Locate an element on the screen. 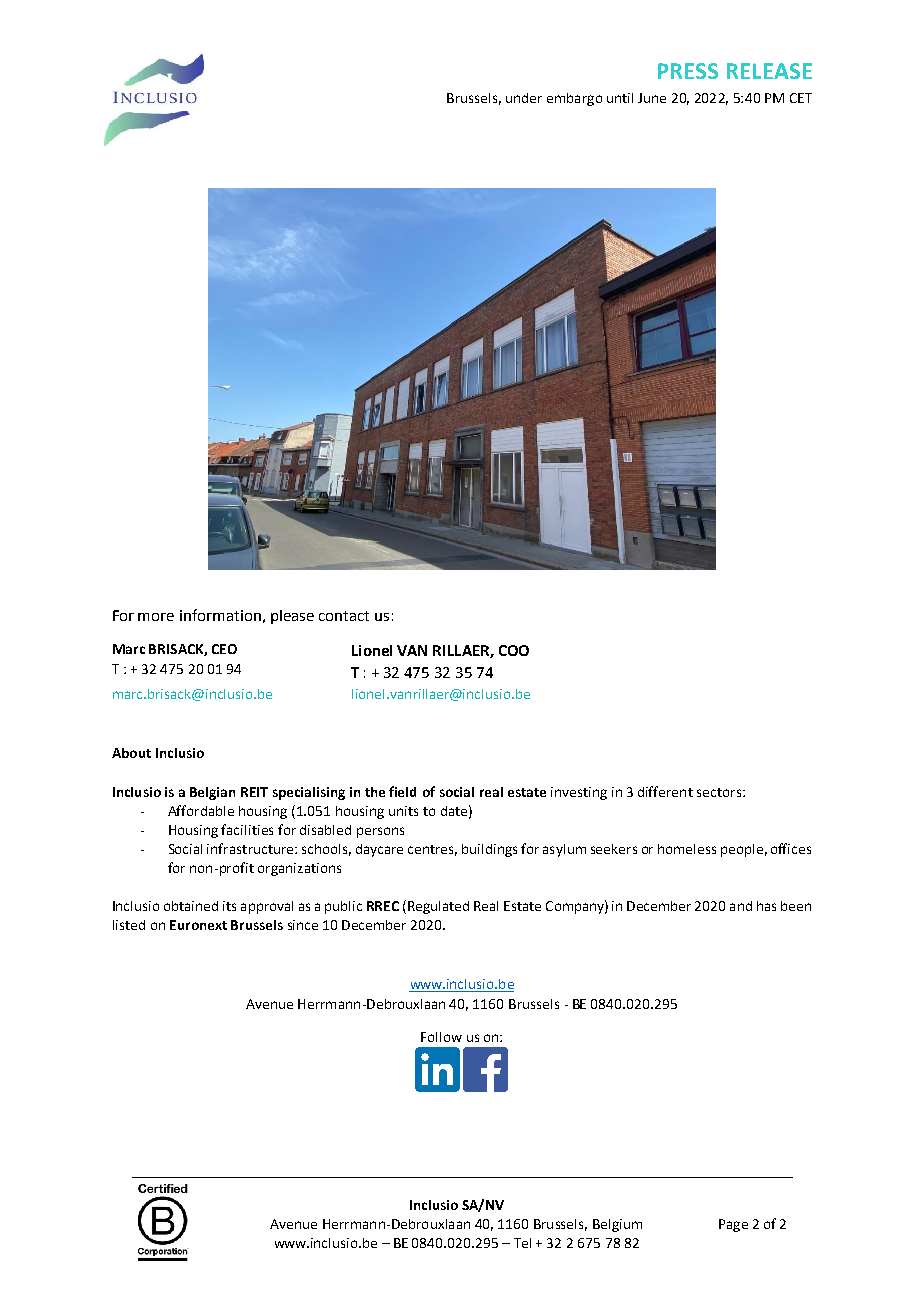  PRESS is located at coordinates (688, 71).
